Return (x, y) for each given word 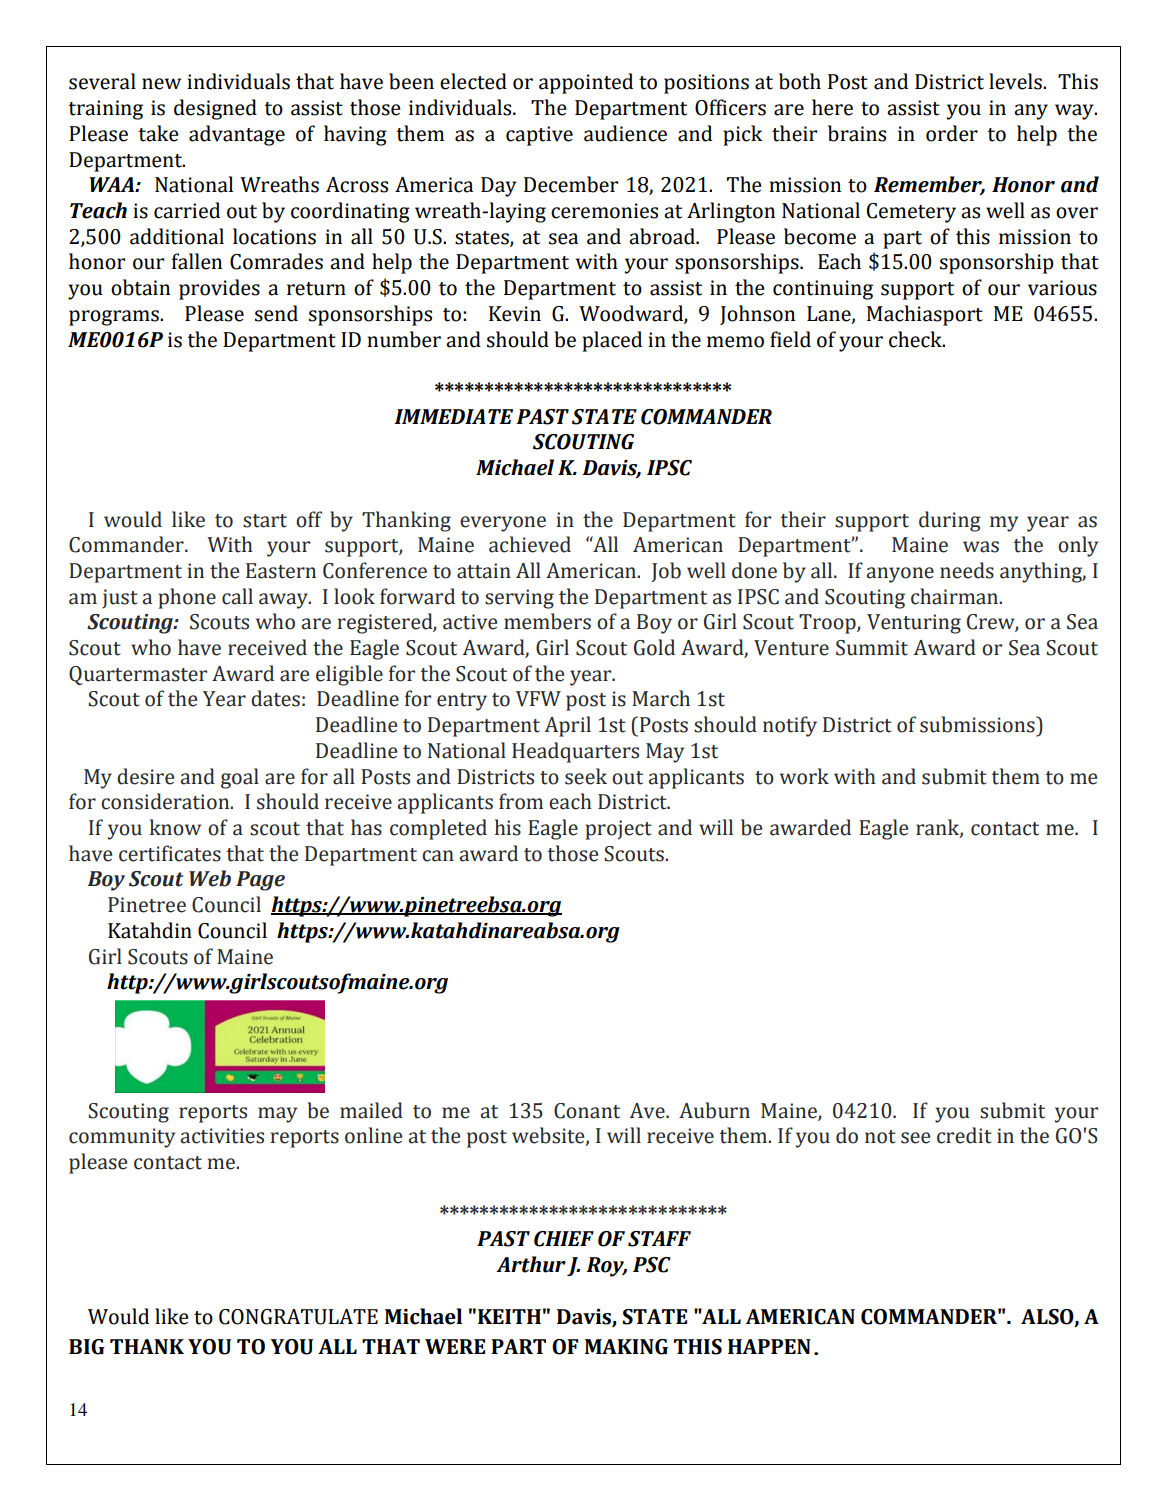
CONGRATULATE (298, 1317)
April (568, 726)
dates (275, 698)
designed (215, 109)
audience (625, 133)
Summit (872, 648)
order (952, 133)
